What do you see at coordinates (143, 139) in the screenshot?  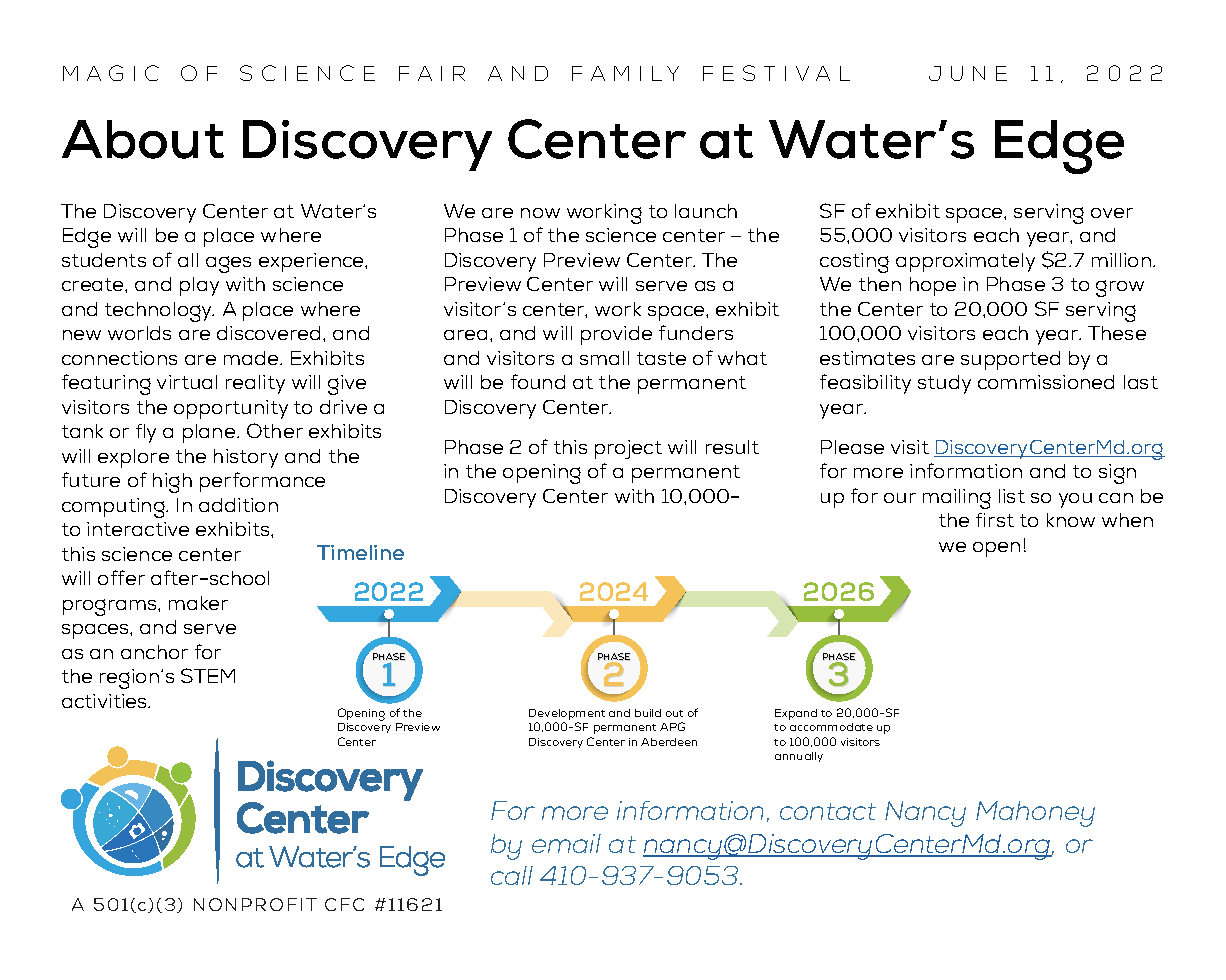 I see `About` at bounding box center [143, 139].
